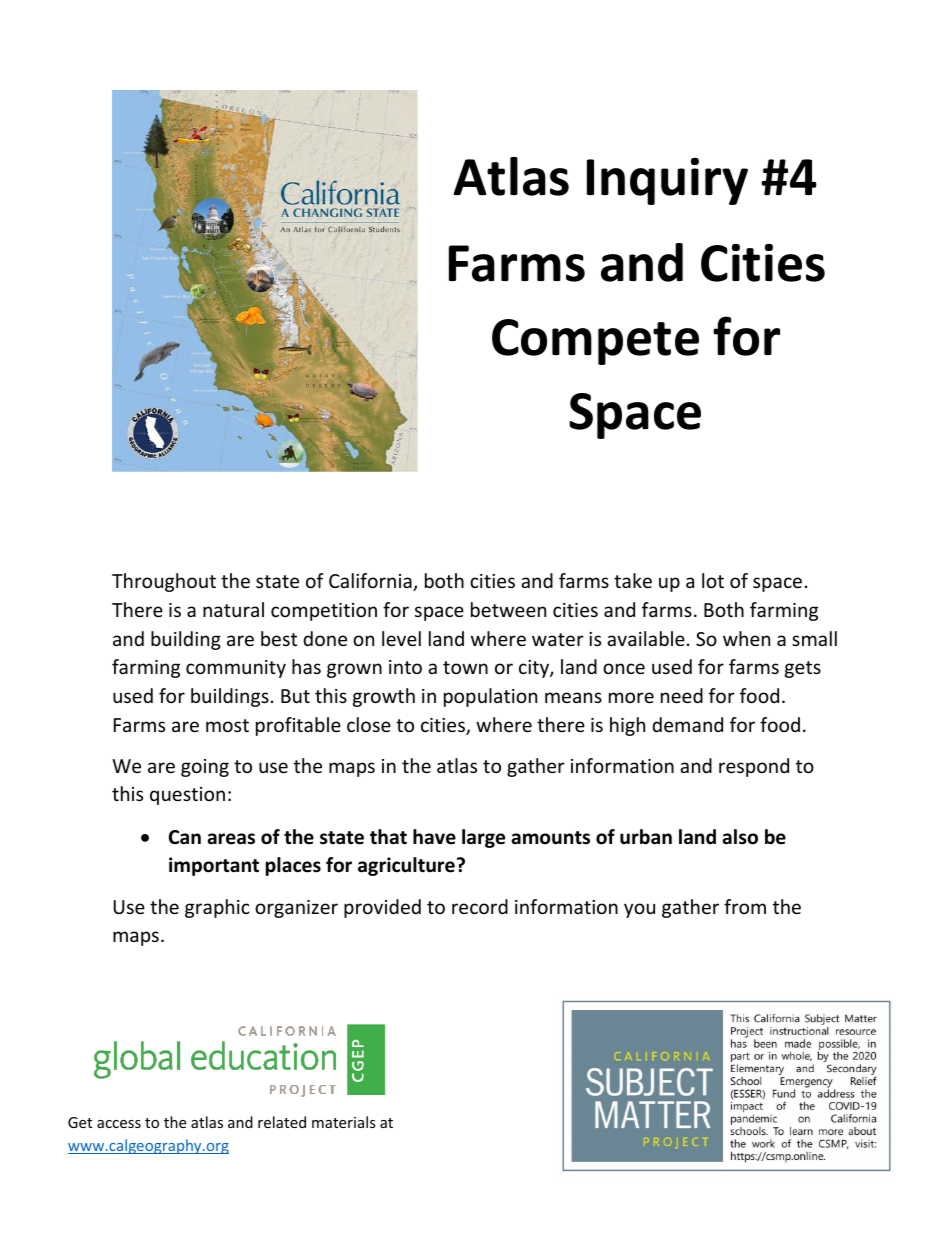 The height and width of the page is (1233, 952). Describe the element at coordinates (465, 667) in the page. I see `town` at that location.
